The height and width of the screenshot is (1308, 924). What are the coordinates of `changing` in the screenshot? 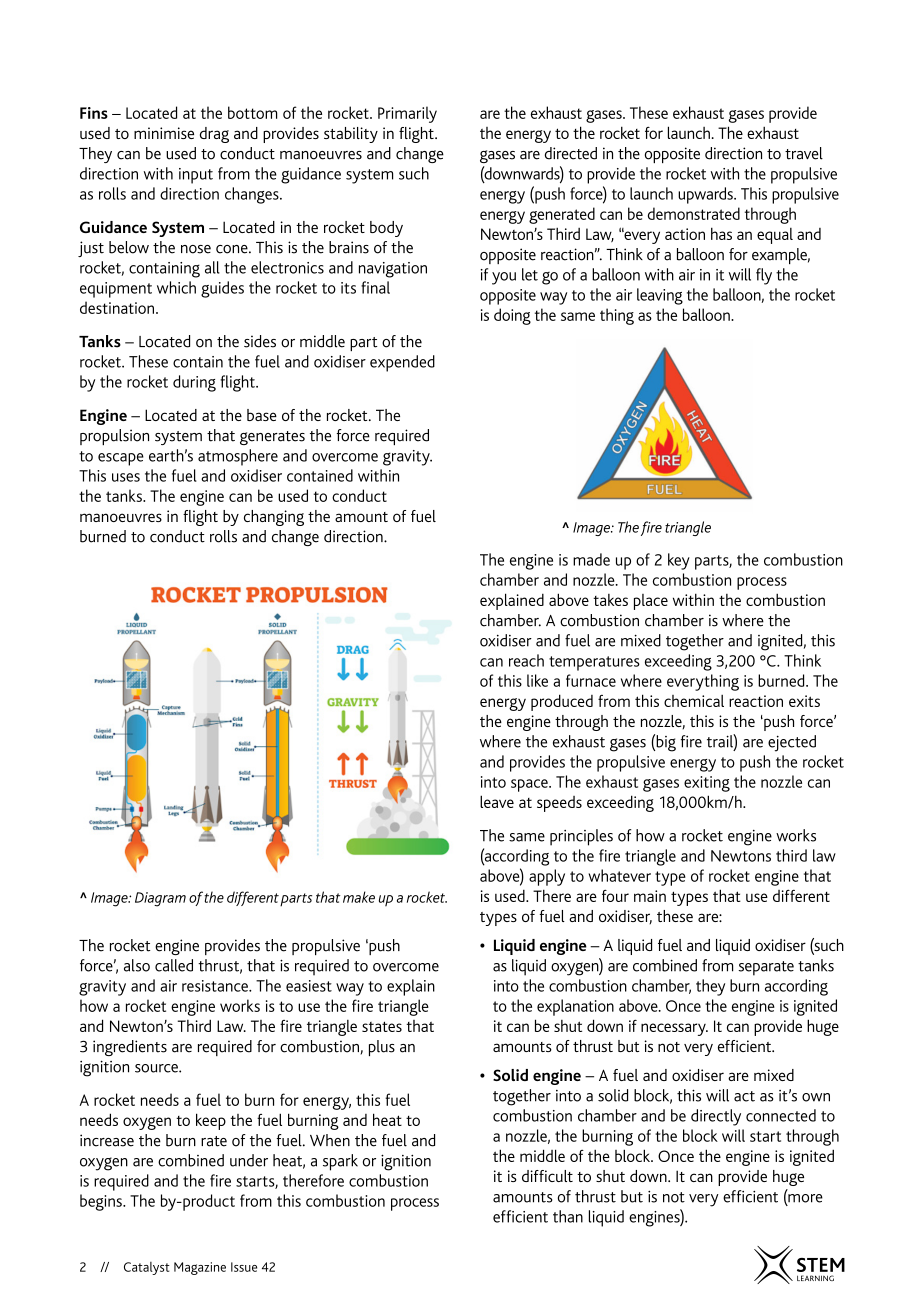 It's located at (274, 518).
